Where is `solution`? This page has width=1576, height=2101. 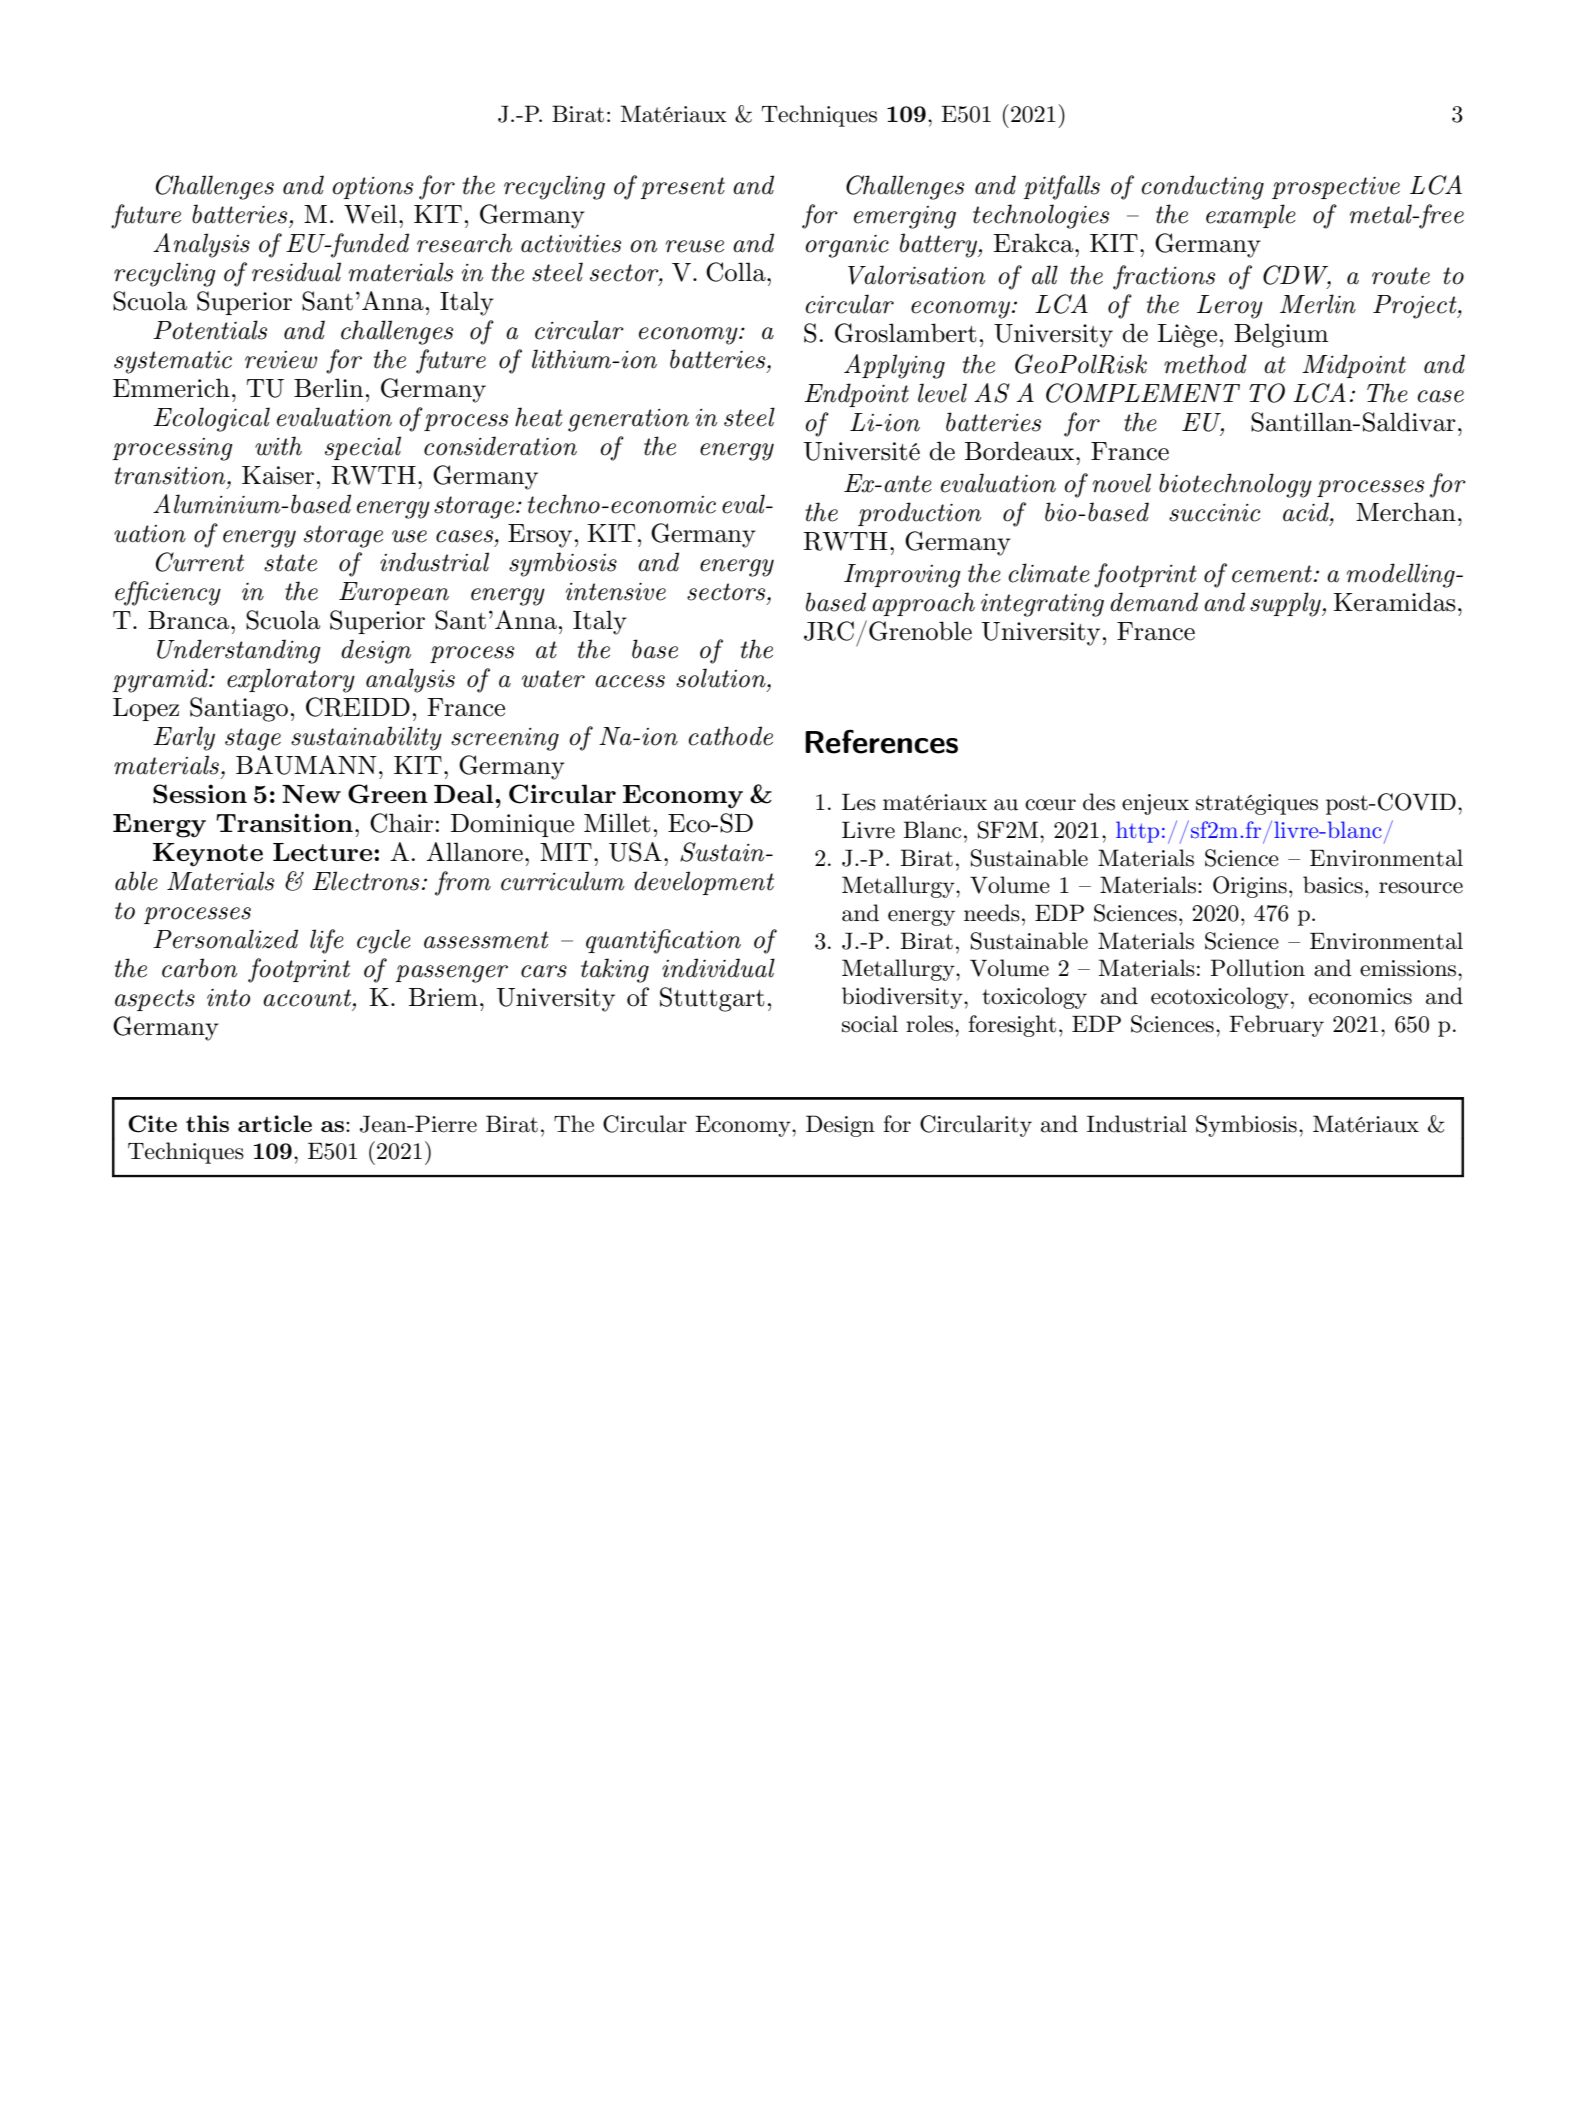
solution is located at coordinates (722, 678).
